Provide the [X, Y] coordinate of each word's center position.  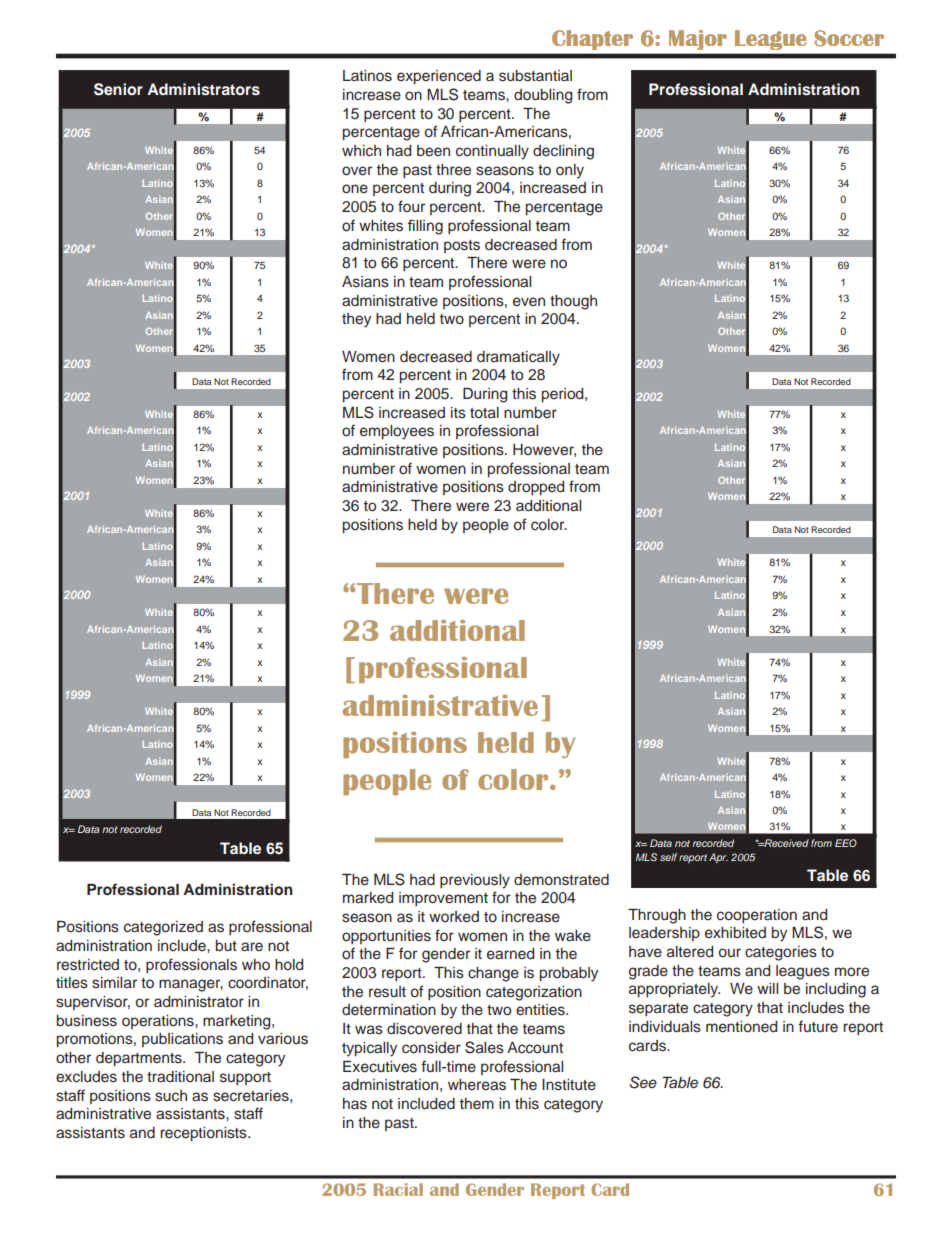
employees [397, 432]
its [458, 413]
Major [697, 40]
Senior [118, 89]
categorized [163, 928]
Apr [718, 858]
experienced [439, 77]
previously [475, 881]
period [564, 395]
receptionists [204, 1134]
